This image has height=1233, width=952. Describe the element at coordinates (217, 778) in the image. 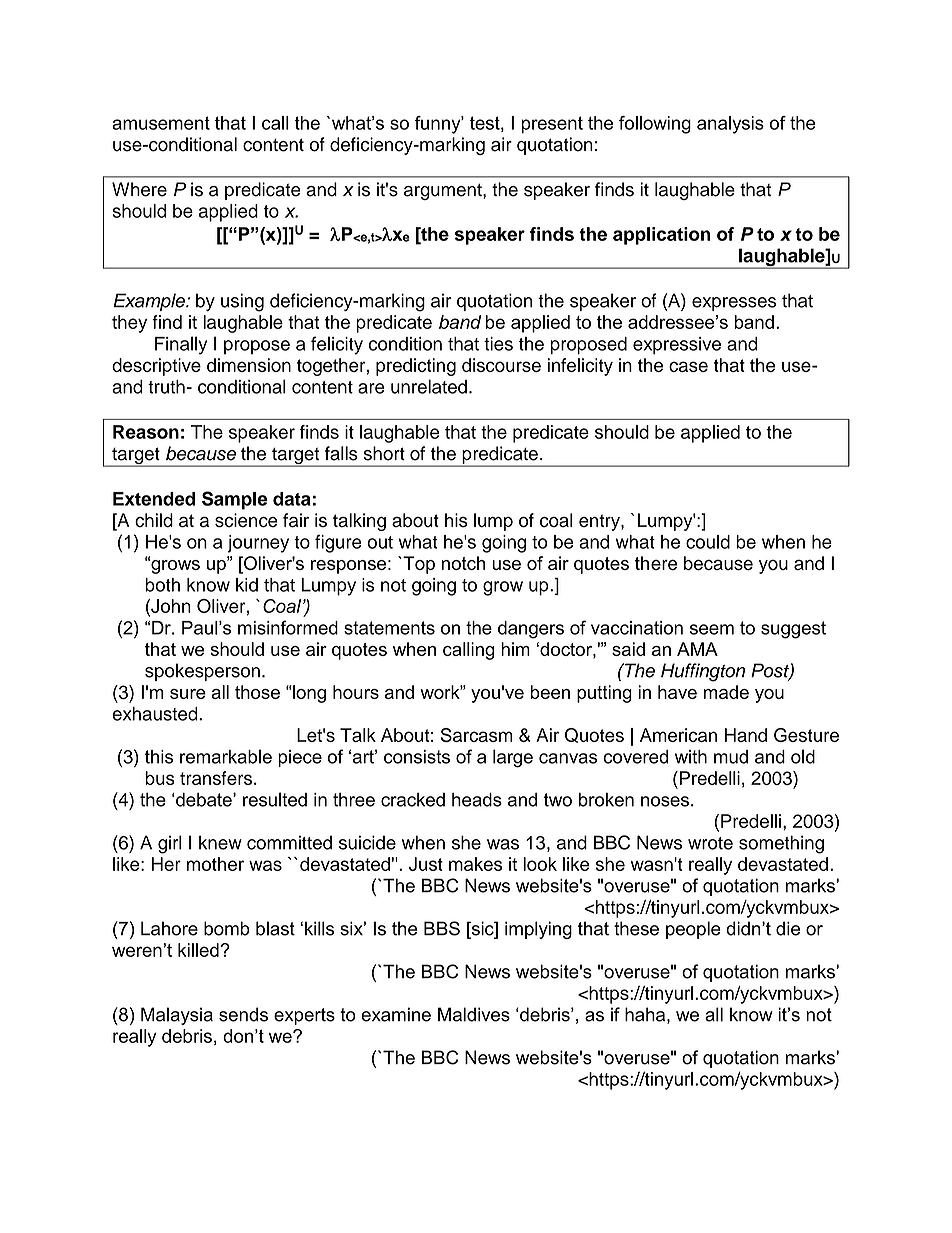

I see `transfers` at that location.
